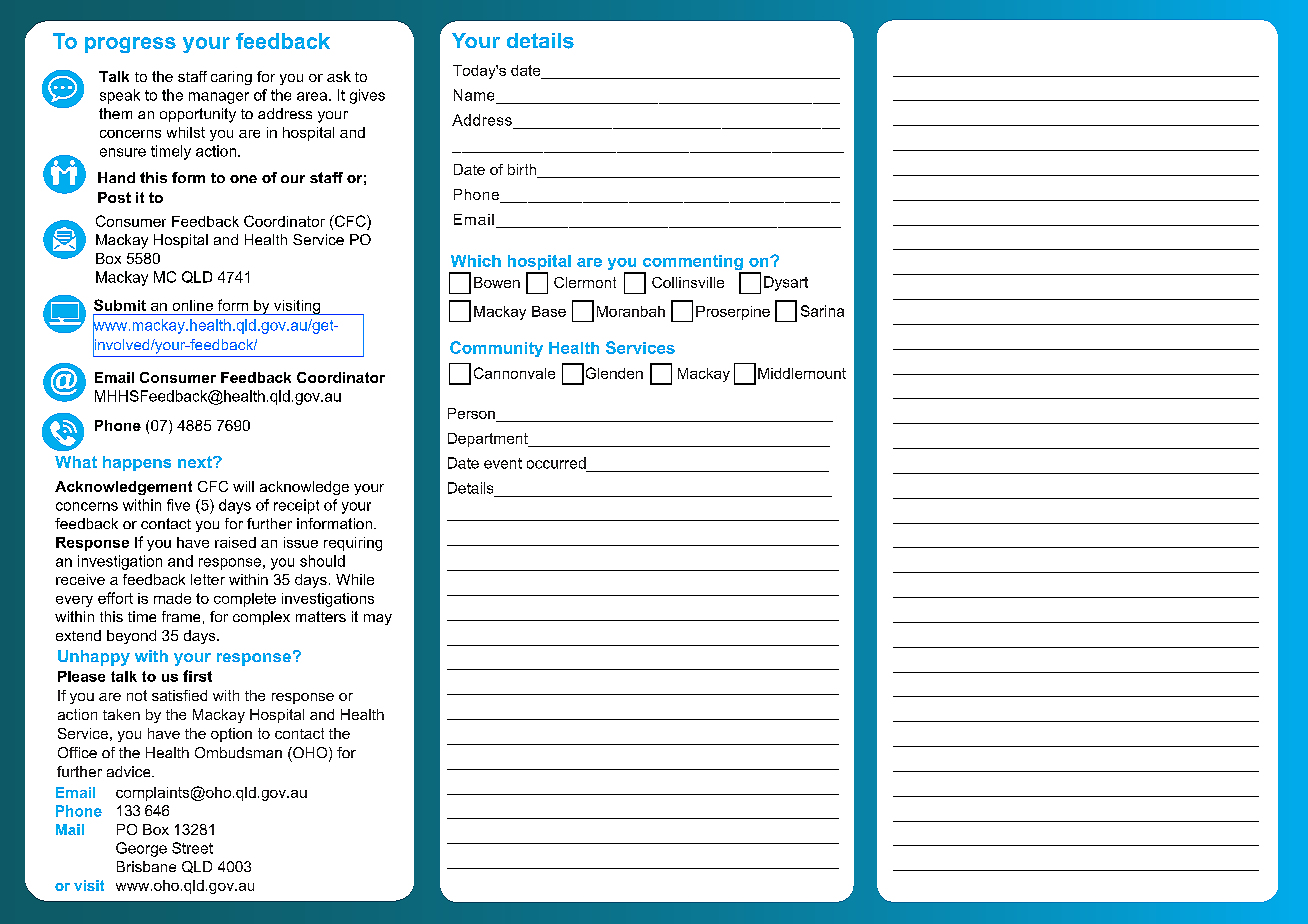  I want to click on commenting, so click(693, 264).
